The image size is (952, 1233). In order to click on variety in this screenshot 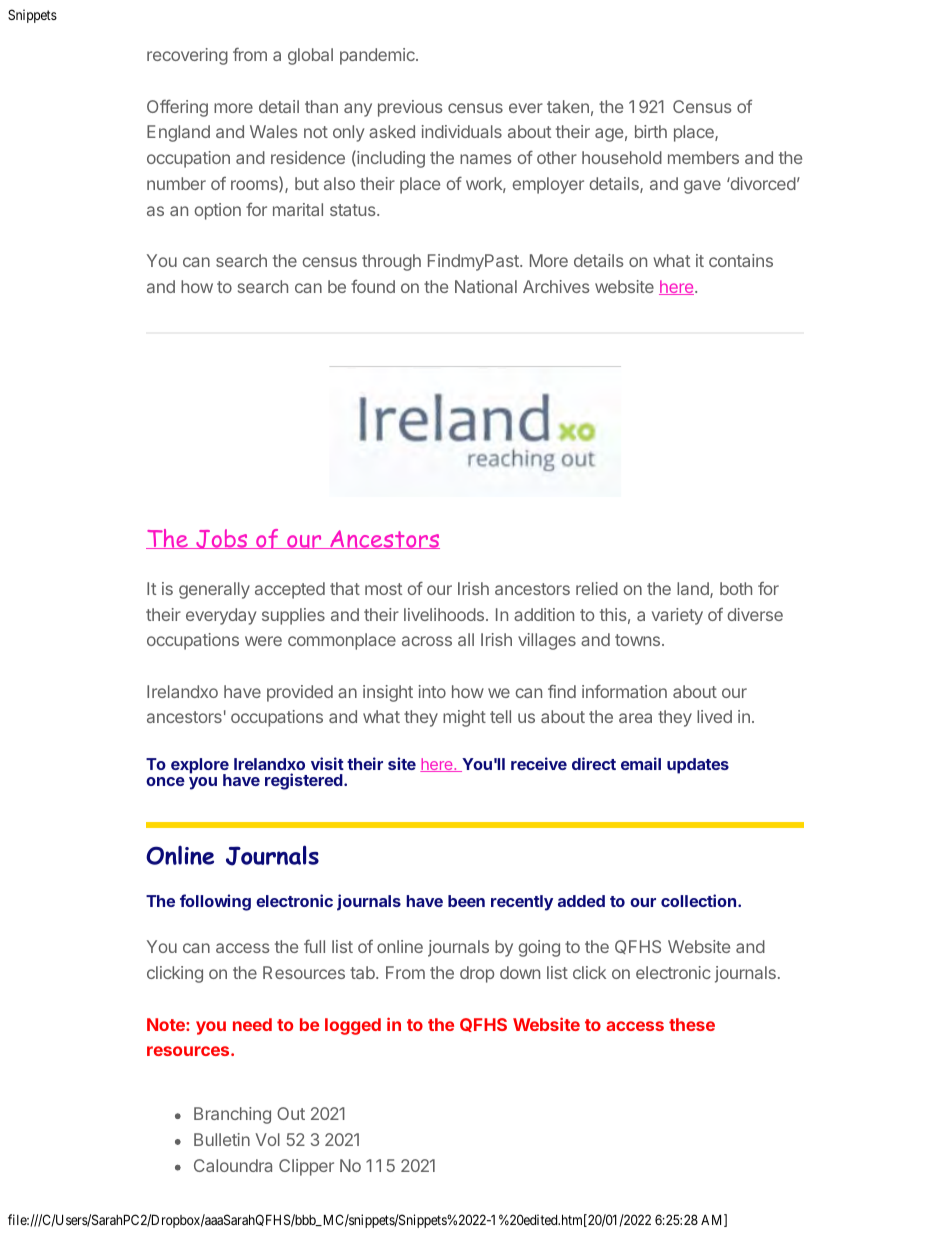, I will do `click(677, 616)`.
